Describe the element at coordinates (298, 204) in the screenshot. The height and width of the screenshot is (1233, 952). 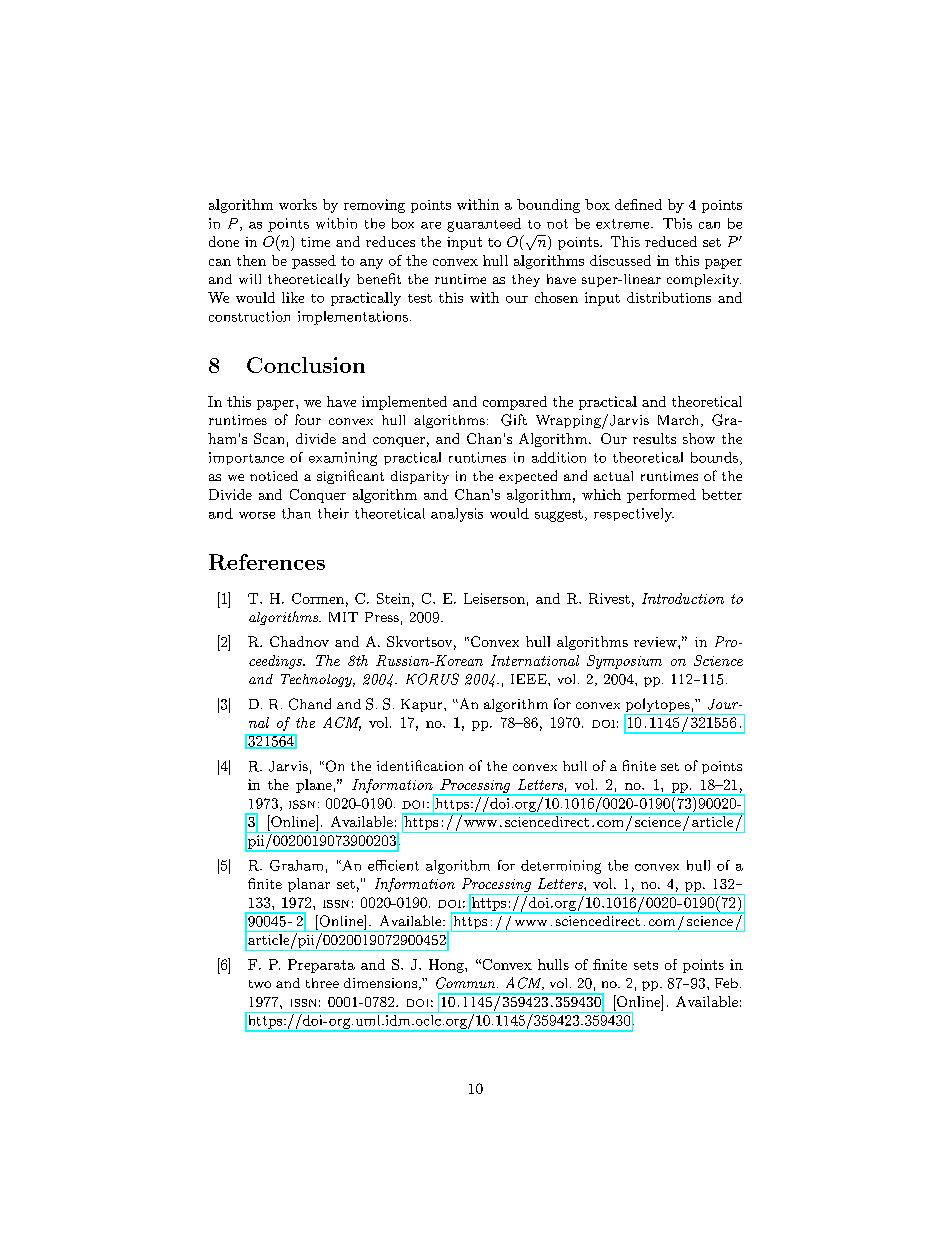
I see `works` at that location.
